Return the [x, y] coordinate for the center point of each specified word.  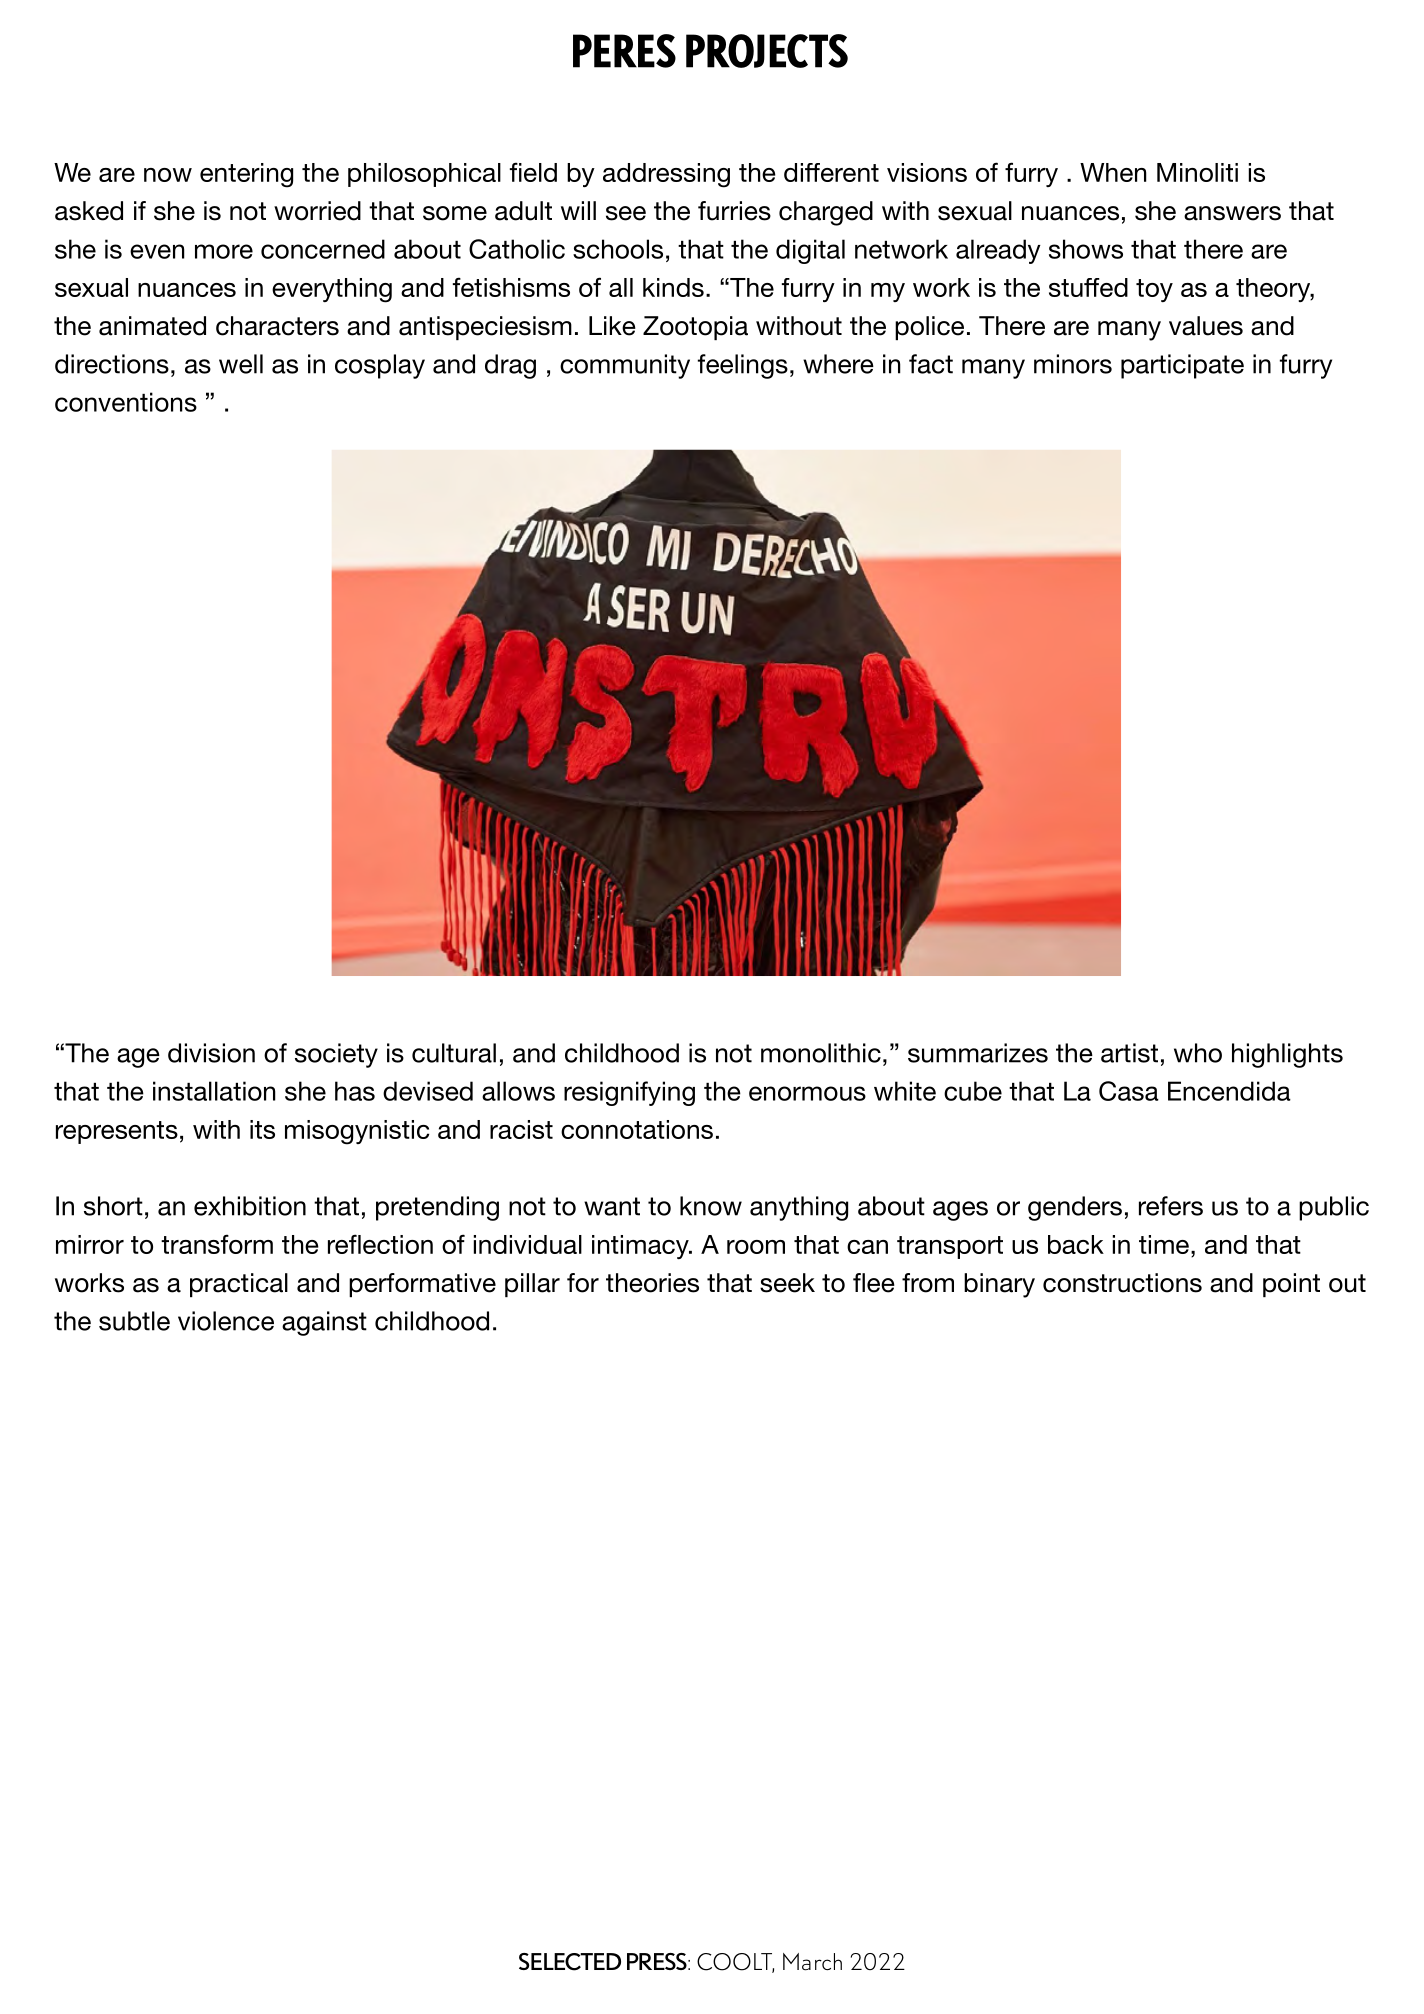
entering [246, 175]
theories [652, 1283]
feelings [743, 366]
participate [1182, 366]
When [1113, 172]
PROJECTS [767, 51]
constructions [1122, 1283]
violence [226, 1321]
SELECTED [570, 1962]
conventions [126, 402]
